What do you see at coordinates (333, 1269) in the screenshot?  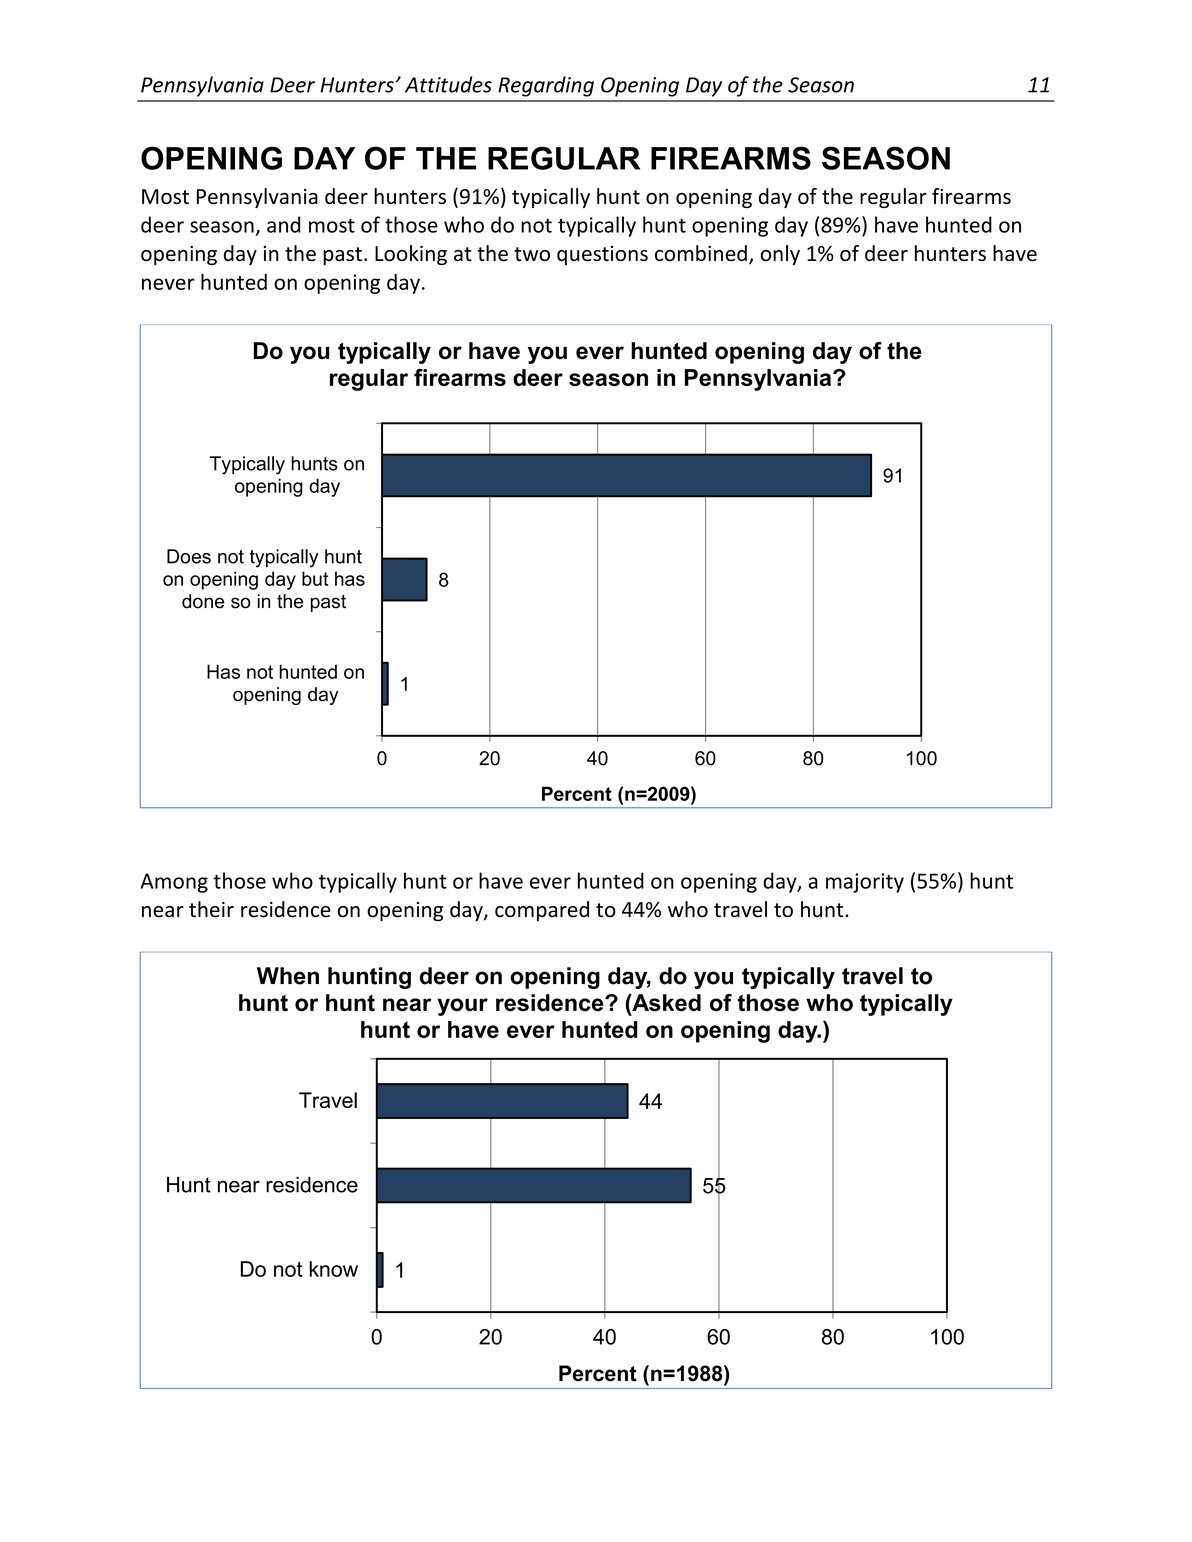 I see `know` at bounding box center [333, 1269].
